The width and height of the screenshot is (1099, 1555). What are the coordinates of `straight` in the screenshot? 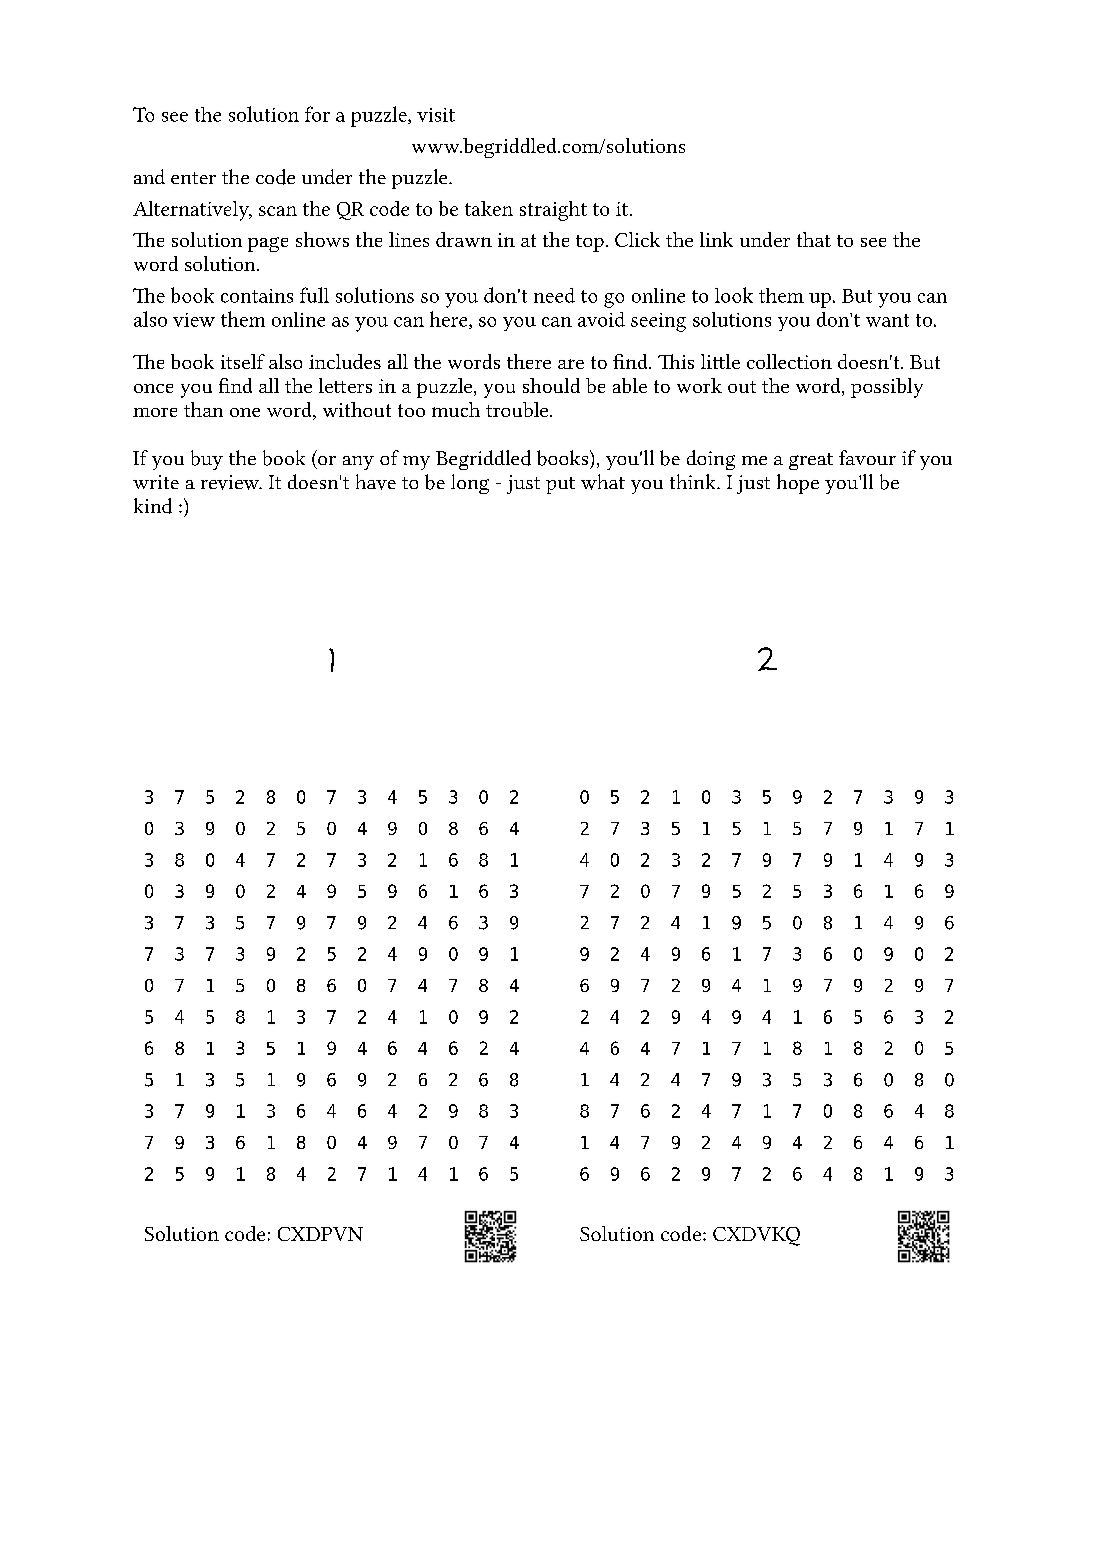 It's located at (553, 211).
